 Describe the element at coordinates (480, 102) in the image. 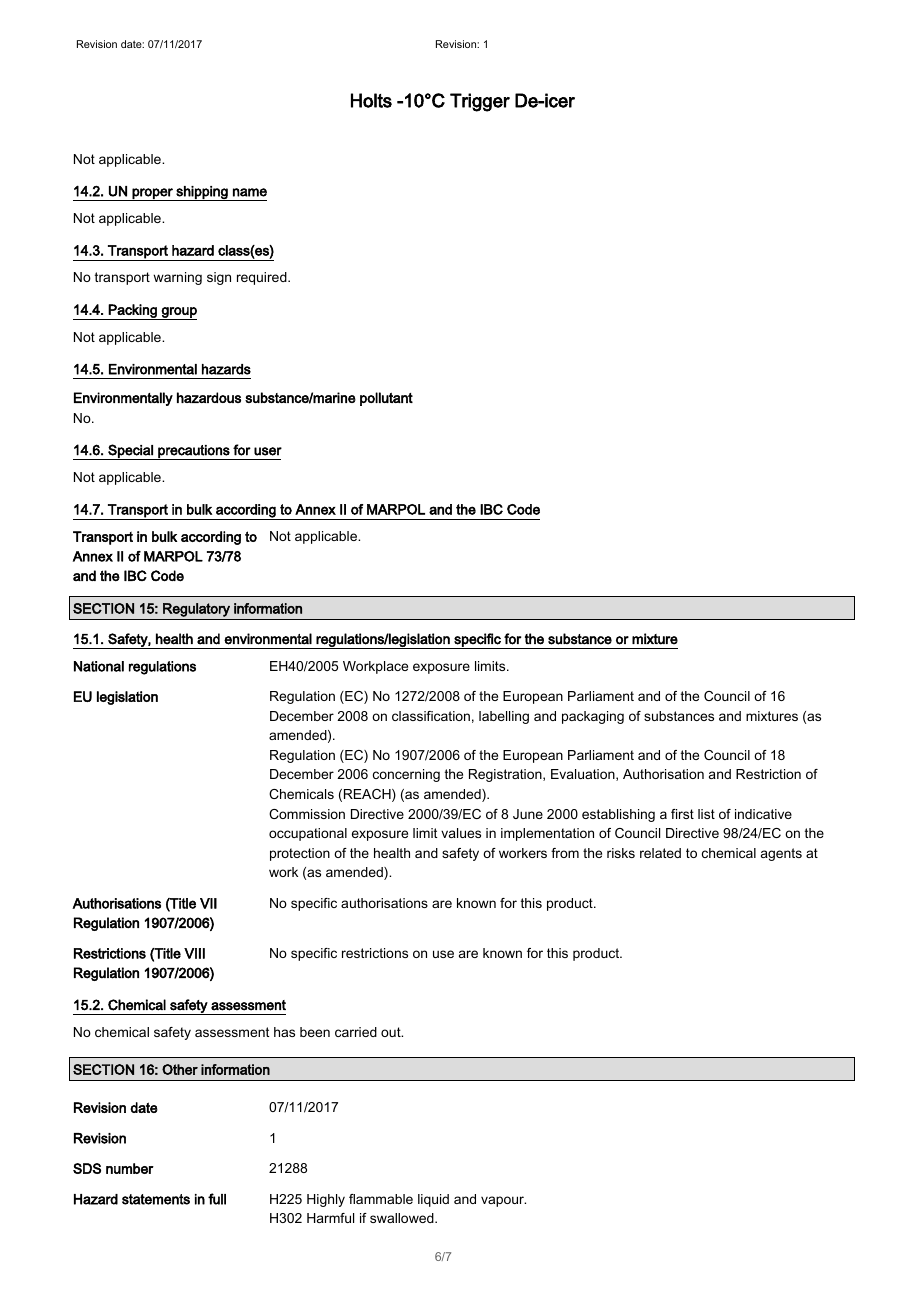

I see `Trigger` at that location.
